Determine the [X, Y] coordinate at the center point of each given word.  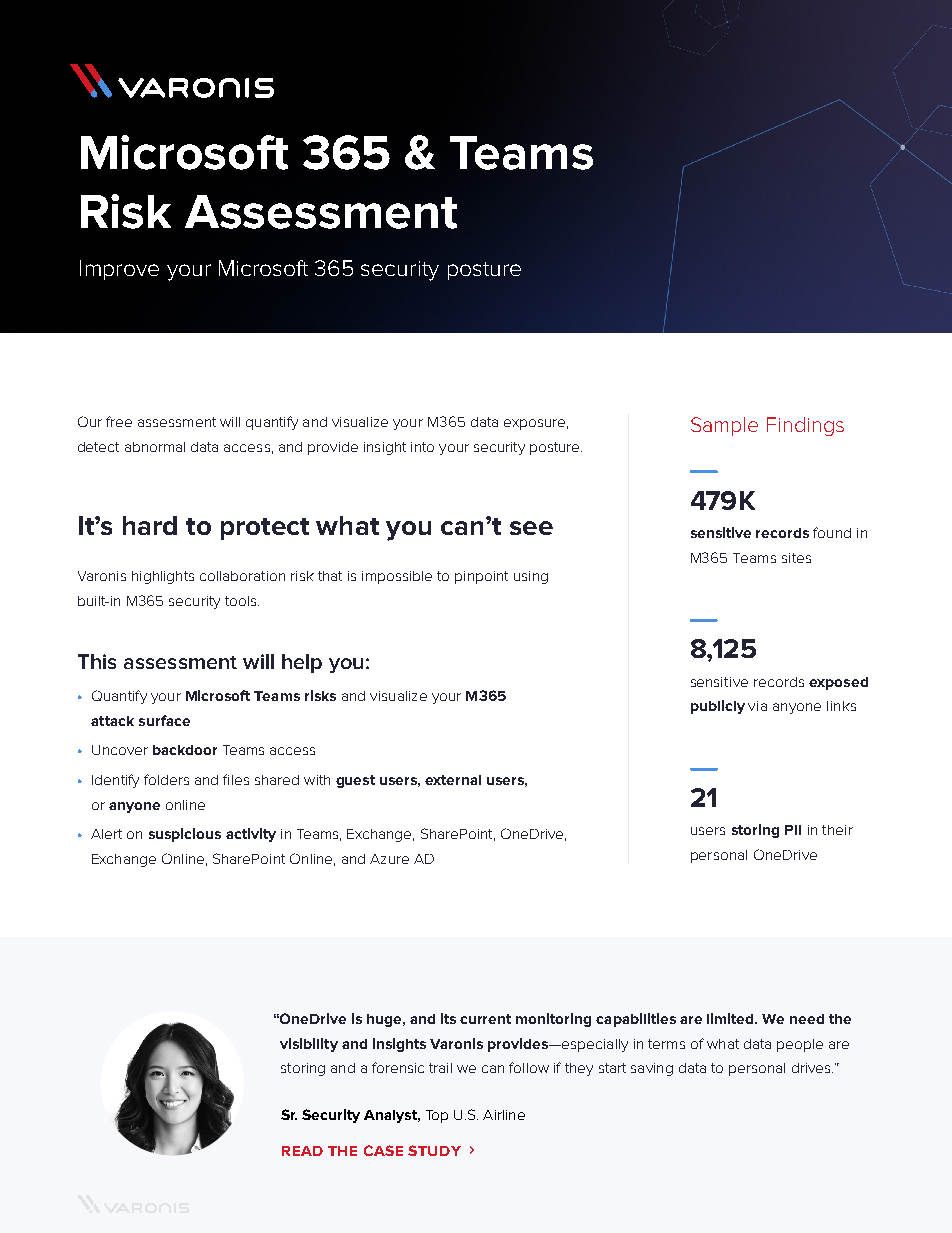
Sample [724, 426]
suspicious [185, 835]
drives [812, 1068]
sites [796, 558]
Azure [389, 859]
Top [437, 1116]
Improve [119, 270]
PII [793, 830]
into [422, 447]
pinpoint [481, 577]
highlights [163, 577]
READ [302, 1151]
